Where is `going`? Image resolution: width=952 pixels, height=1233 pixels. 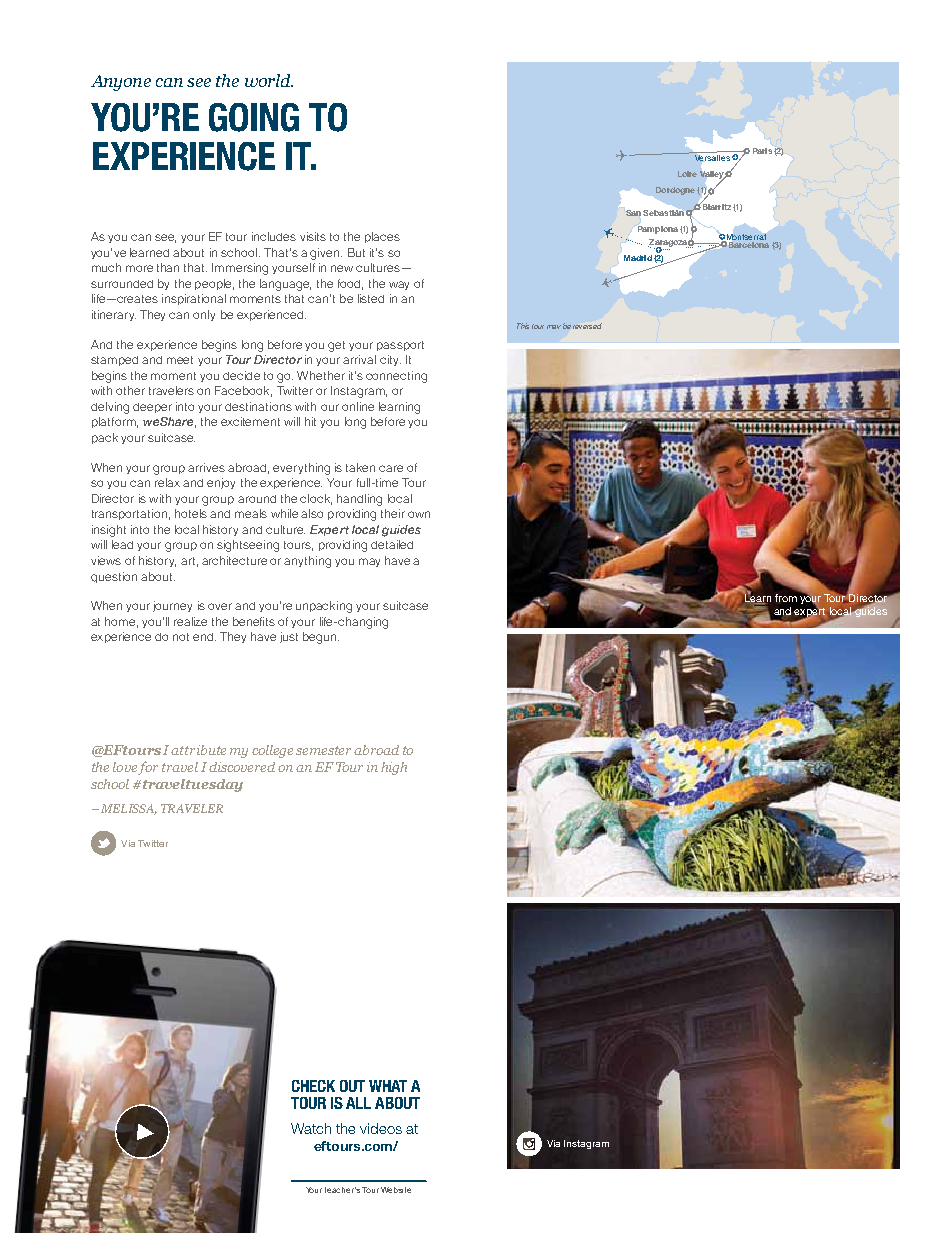
going is located at coordinates (254, 117).
